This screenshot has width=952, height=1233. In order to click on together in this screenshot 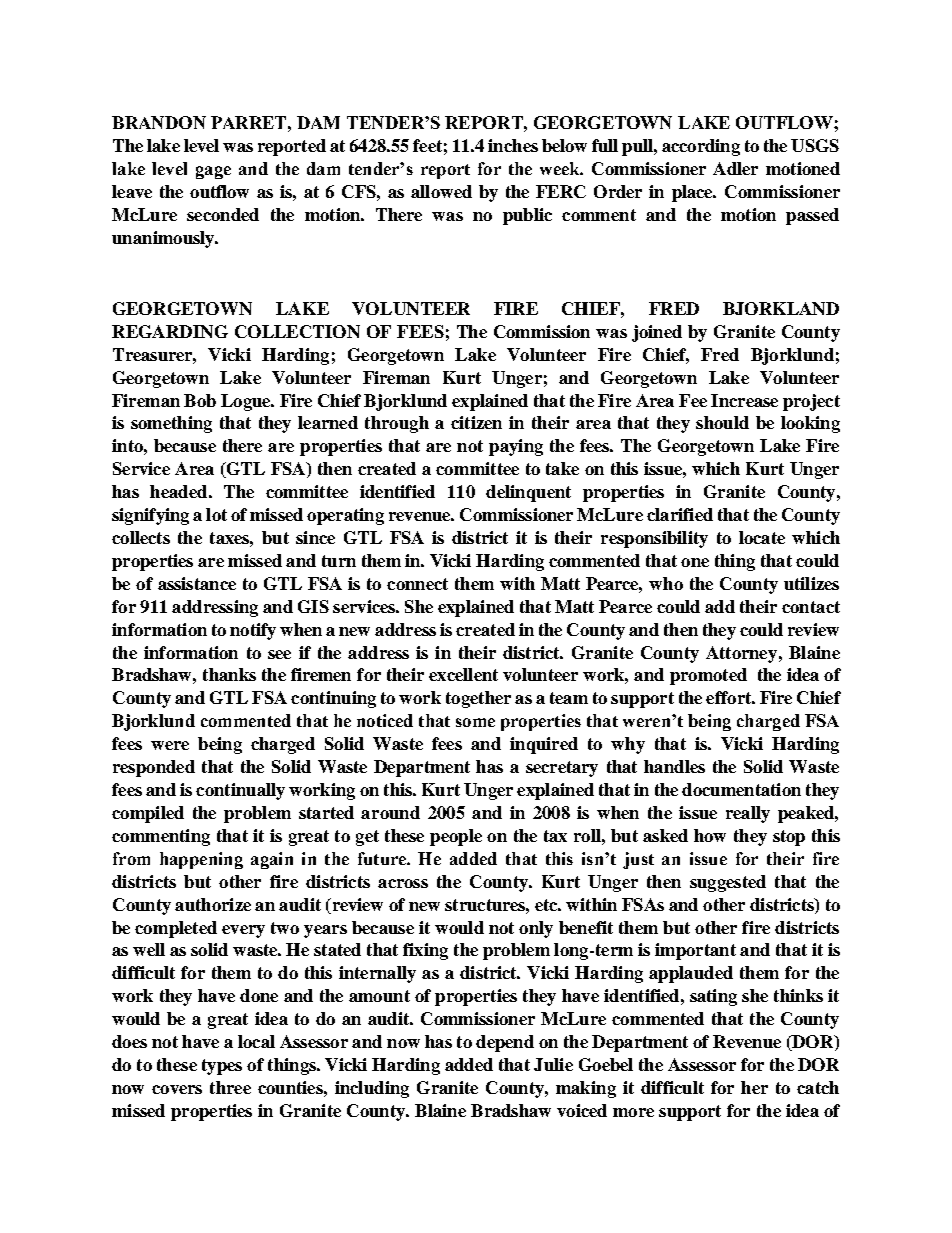, I will do `click(478, 699)`.
